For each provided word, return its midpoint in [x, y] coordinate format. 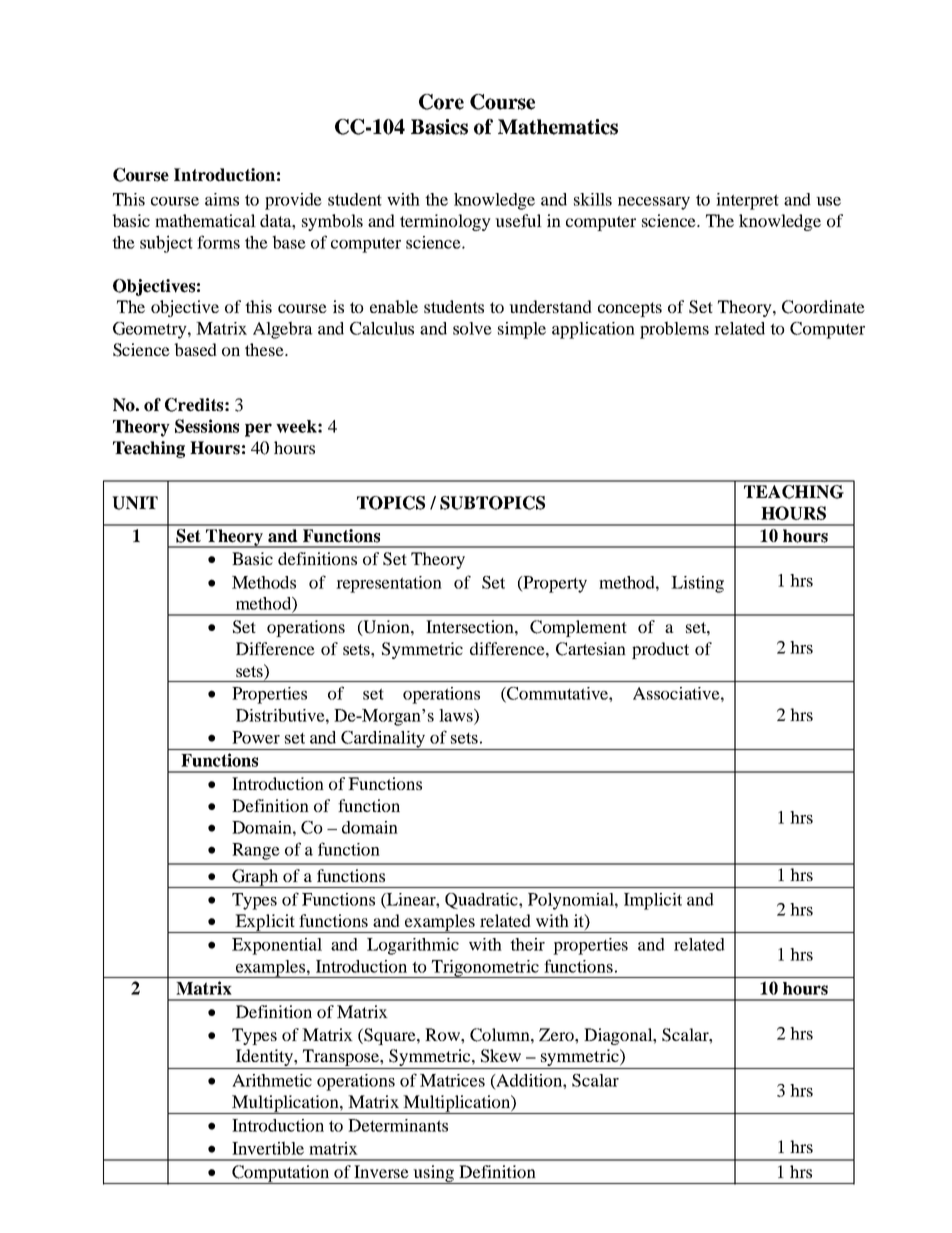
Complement [578, 628]
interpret [747, 201]
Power [256, 737]
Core [441, 102]
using [434, 1174]
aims [222, 199]
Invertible [268, 1148]
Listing [697, 584]
